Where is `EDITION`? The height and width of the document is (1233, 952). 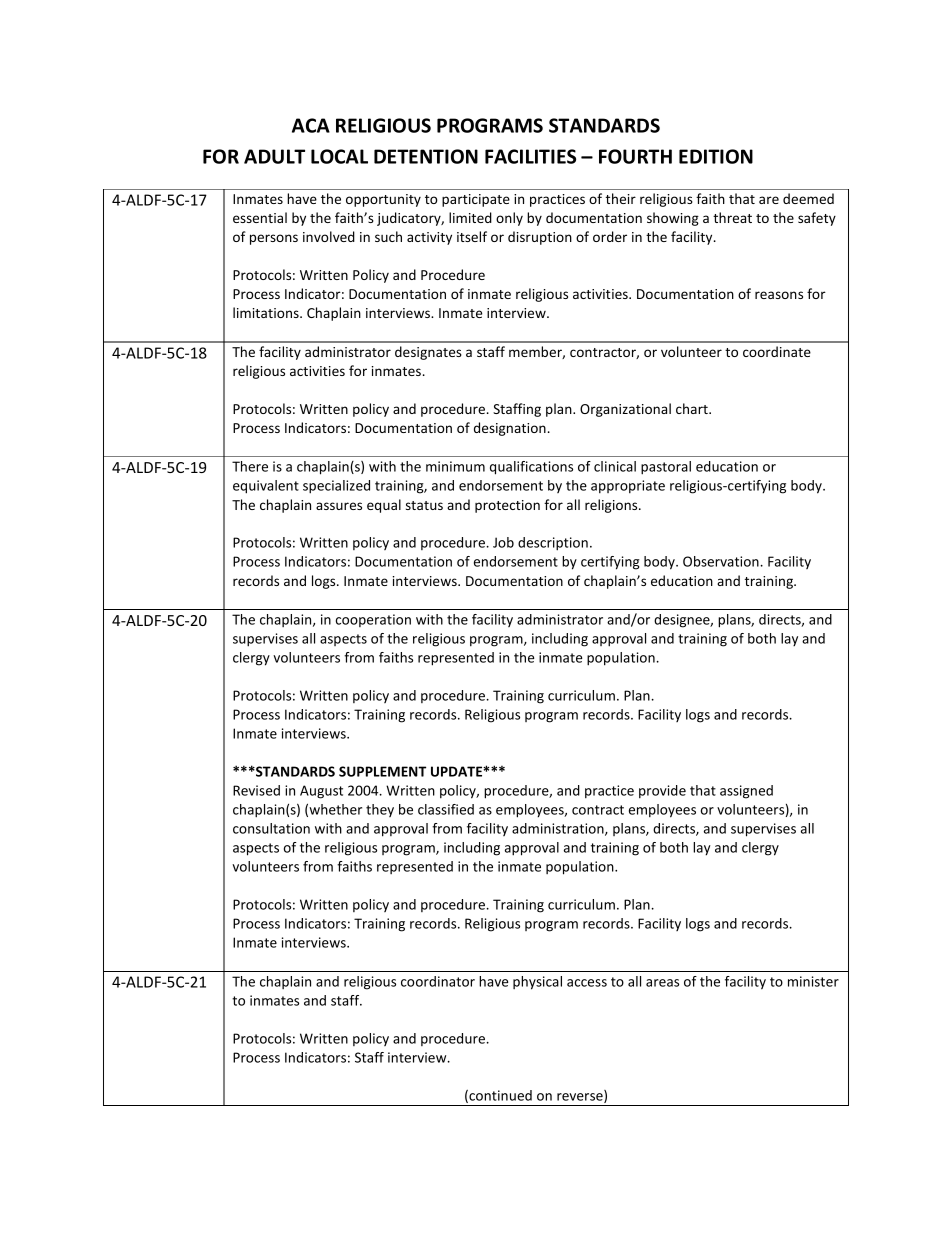
EDITION is located at coordinates (716, 156).
